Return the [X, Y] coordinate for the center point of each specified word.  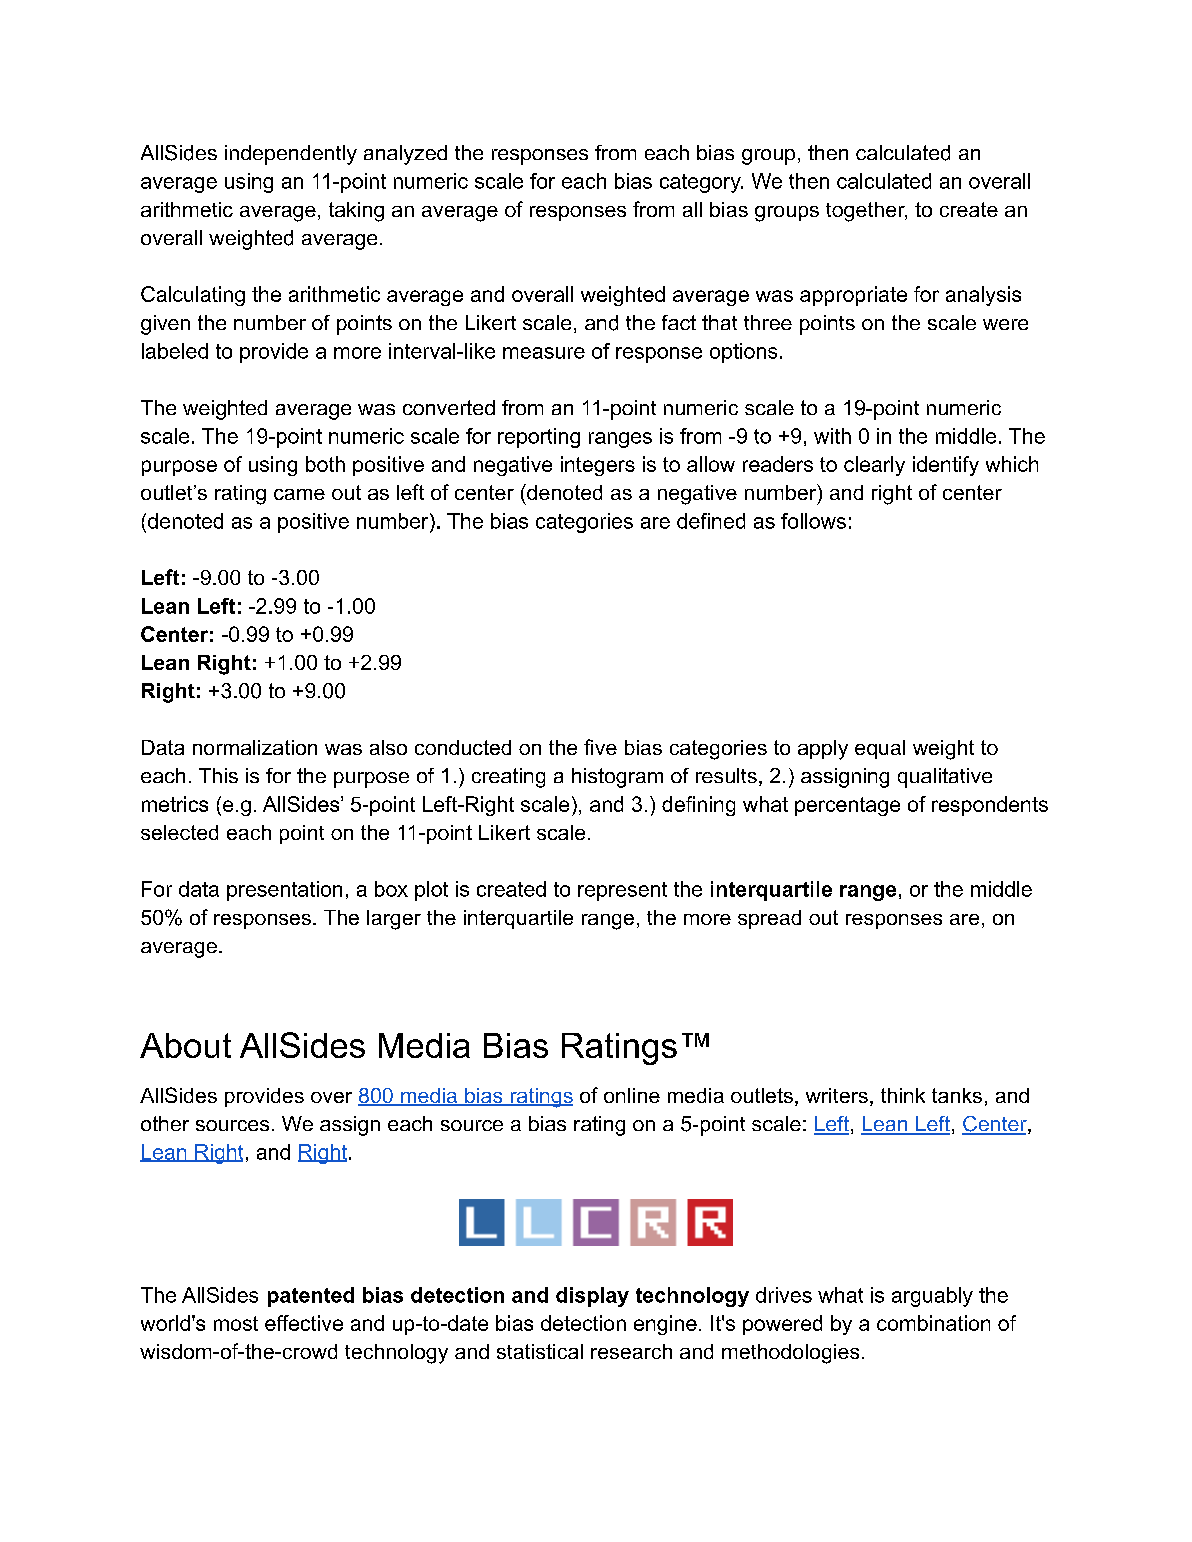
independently [291, 155]
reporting [539, 438]
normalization [255, 747]
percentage [847, 806]
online [632, 1095]
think [903, 1095]
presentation [284, 891]
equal [880, 749]
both [325, 464]
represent [622, 891]
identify [946, 466]
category [701, 183]
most [236, 1323]
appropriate [853, 296]
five [600, 747]
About [185, 1045]
